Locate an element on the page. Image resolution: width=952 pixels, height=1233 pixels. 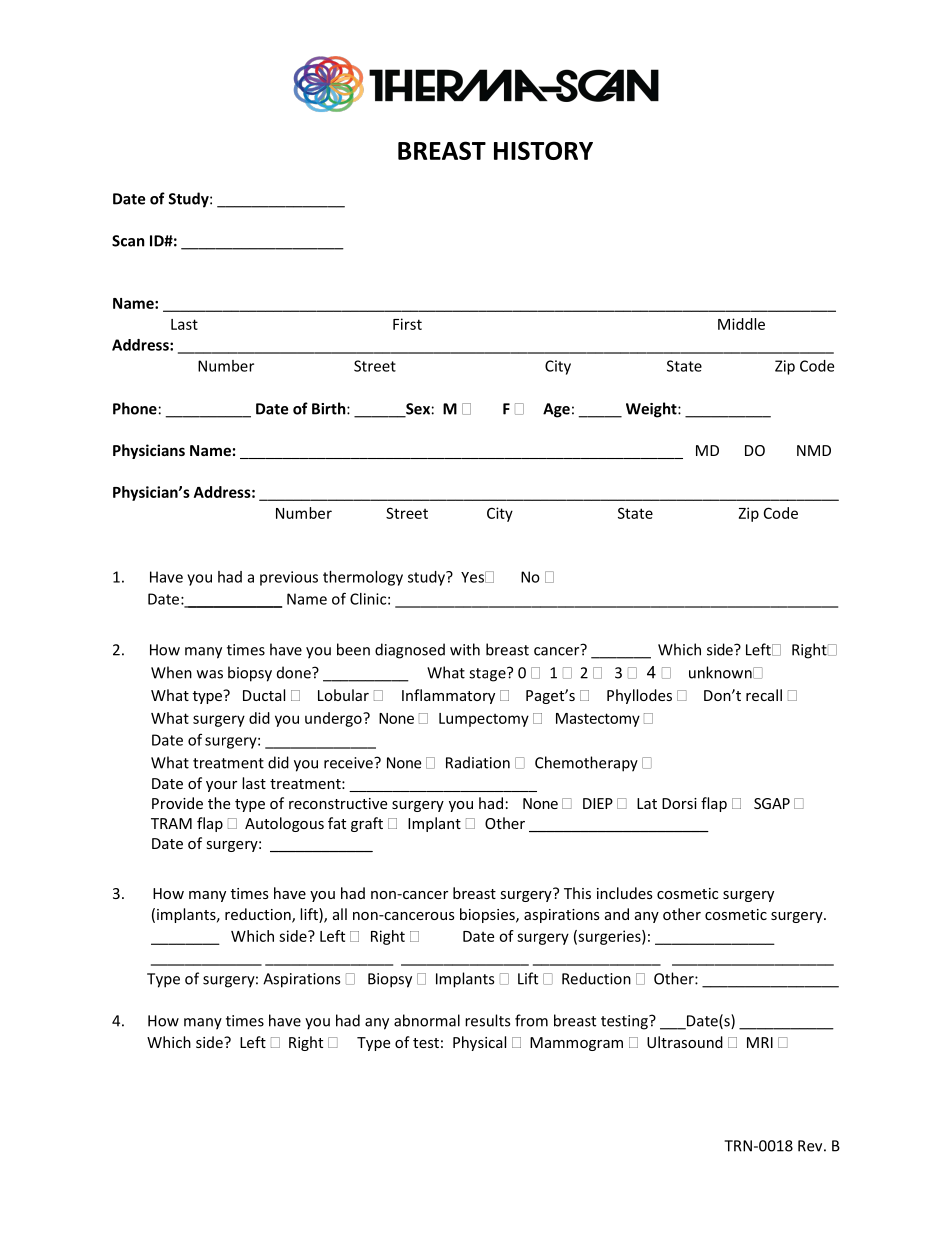
HISTORY is located at coordinates (543, 150).
